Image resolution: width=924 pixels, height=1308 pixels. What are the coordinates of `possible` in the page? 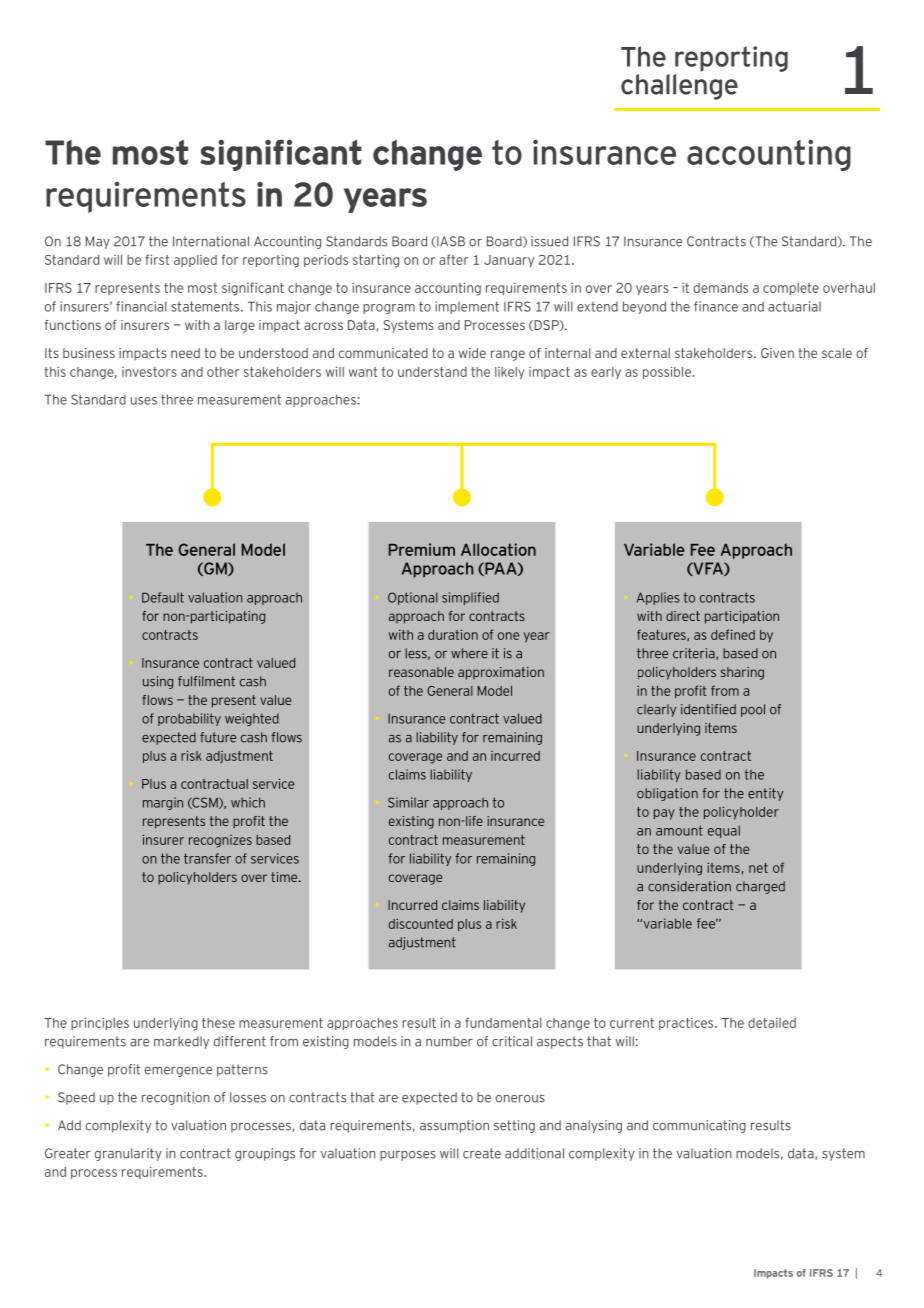 It's located at (668, 372).
